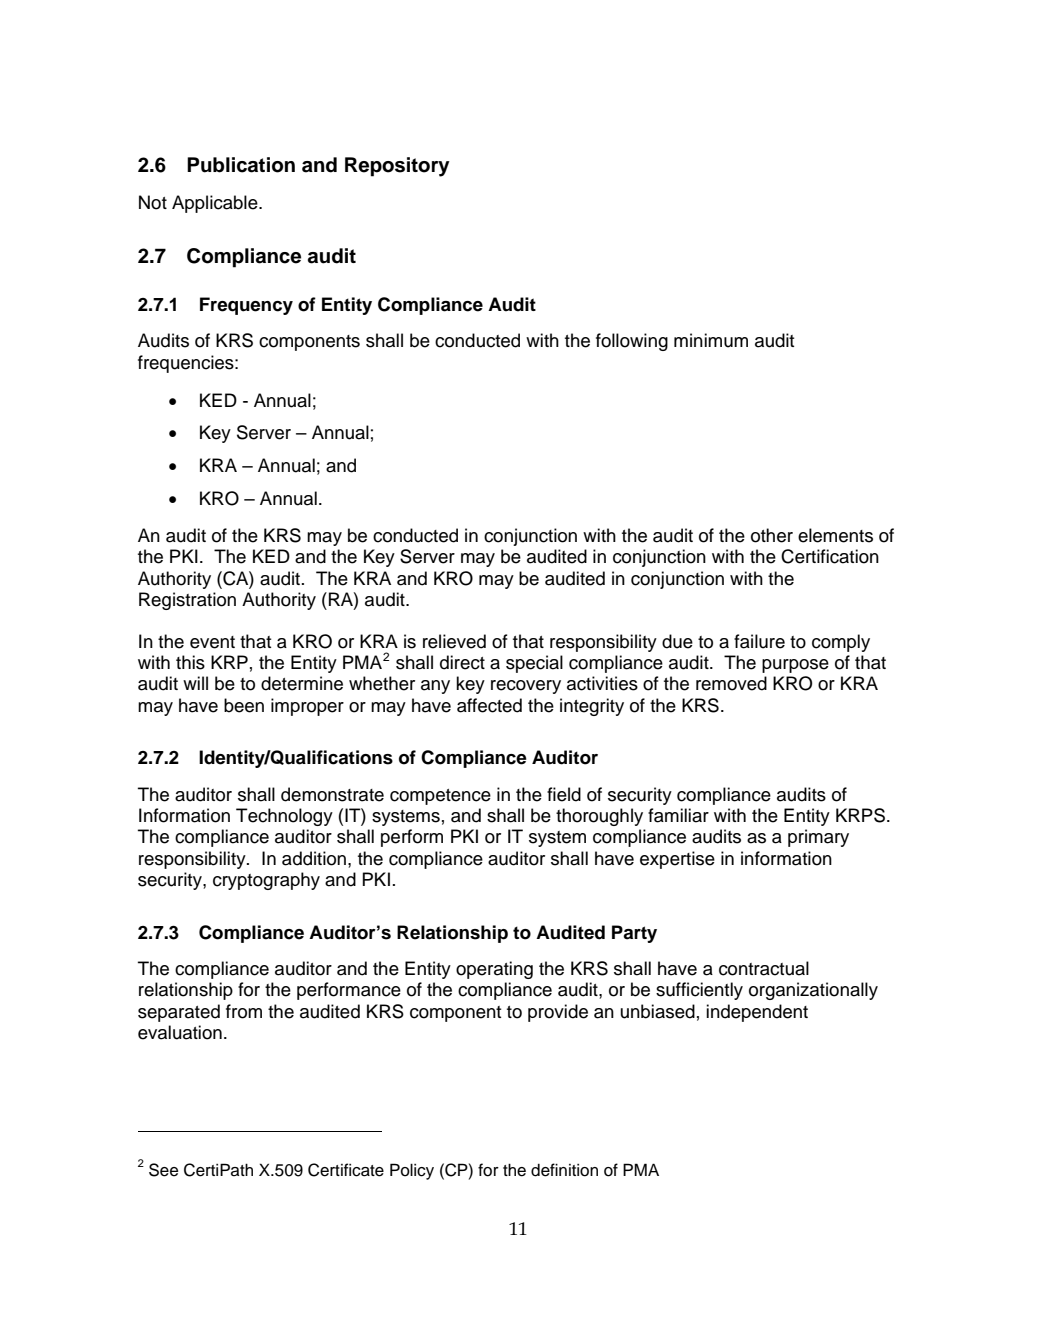  Describe the element at coordinates (163, 1170) in the screenshot. I see `See` at that location.
